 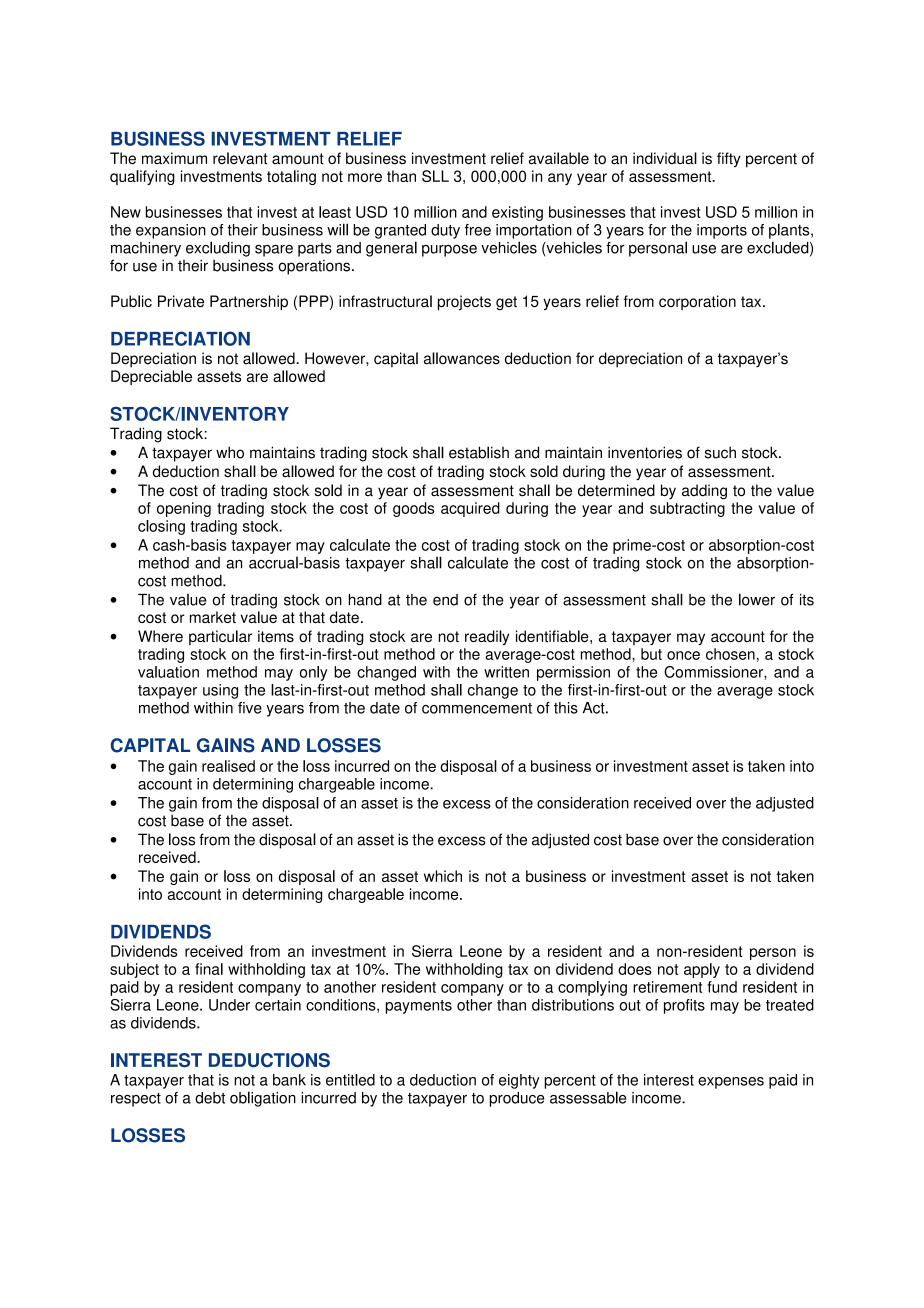 I want to click on fifty, so click(x=729, y=159).
